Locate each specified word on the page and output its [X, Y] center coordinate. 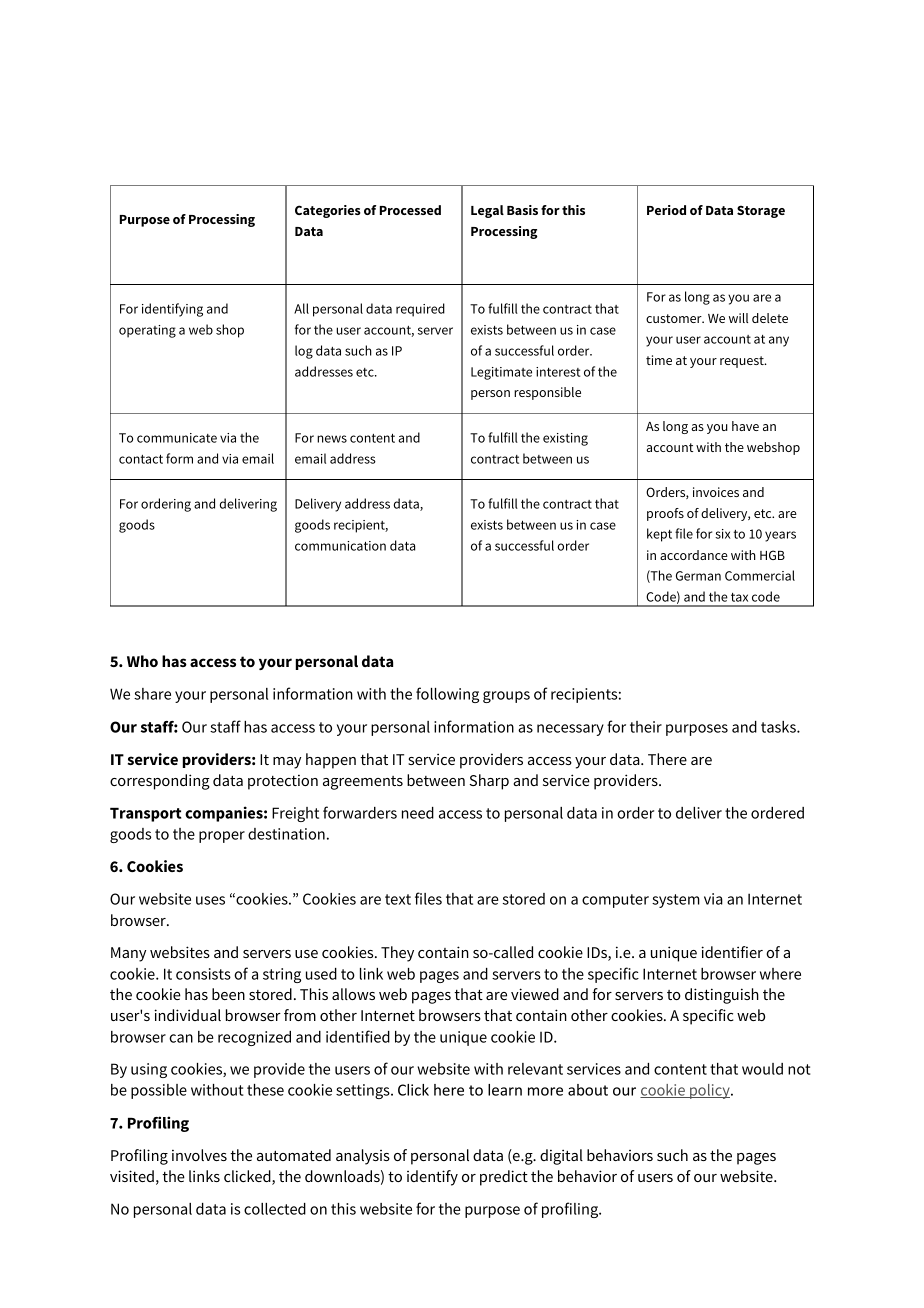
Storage [761, 211]
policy [710, 1091]
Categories [328, 211]
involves [199, 1155]
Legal [487, 211]
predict [504, 1178]
